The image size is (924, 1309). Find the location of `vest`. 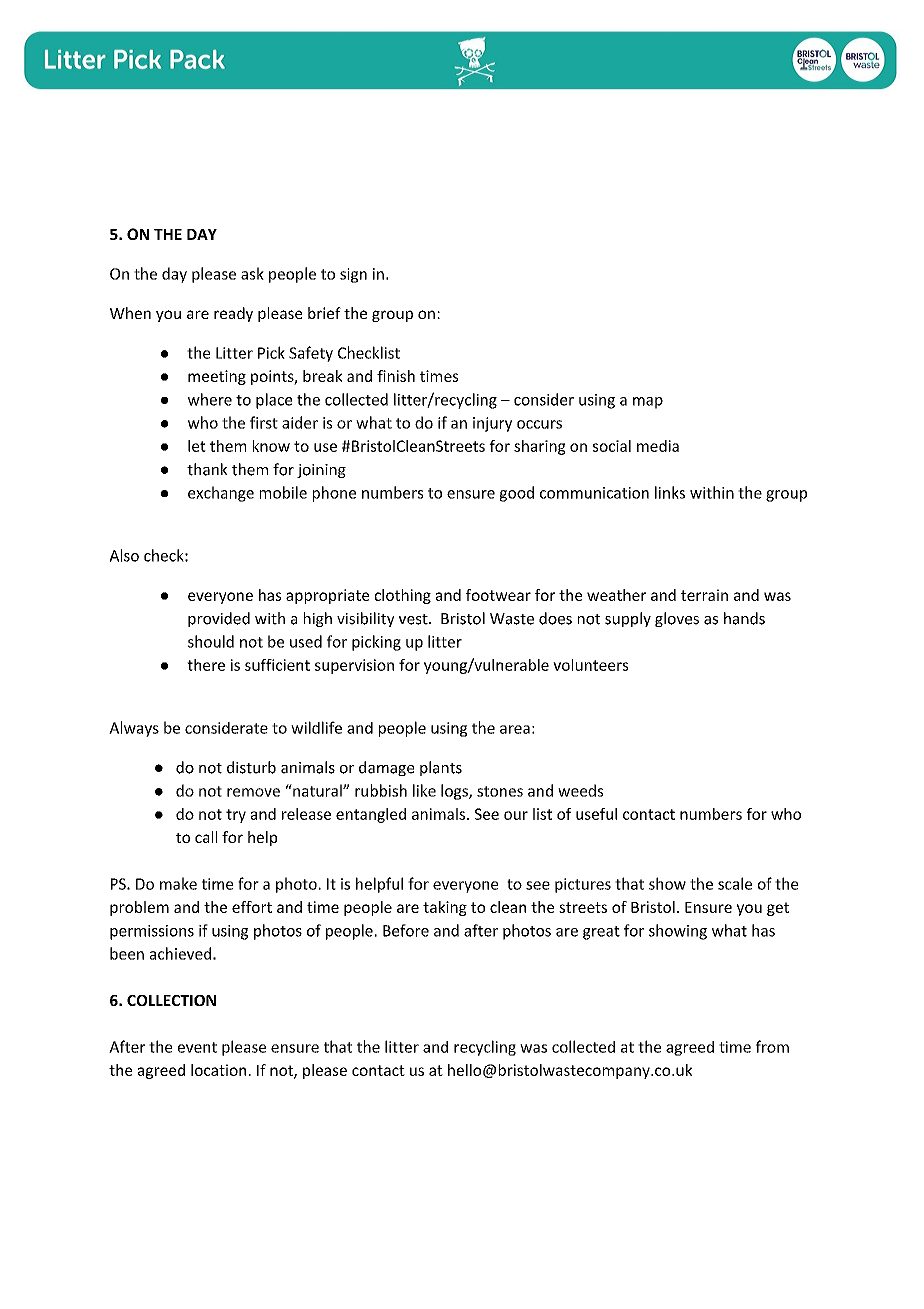

vest is located at coordinates (413, 619).
